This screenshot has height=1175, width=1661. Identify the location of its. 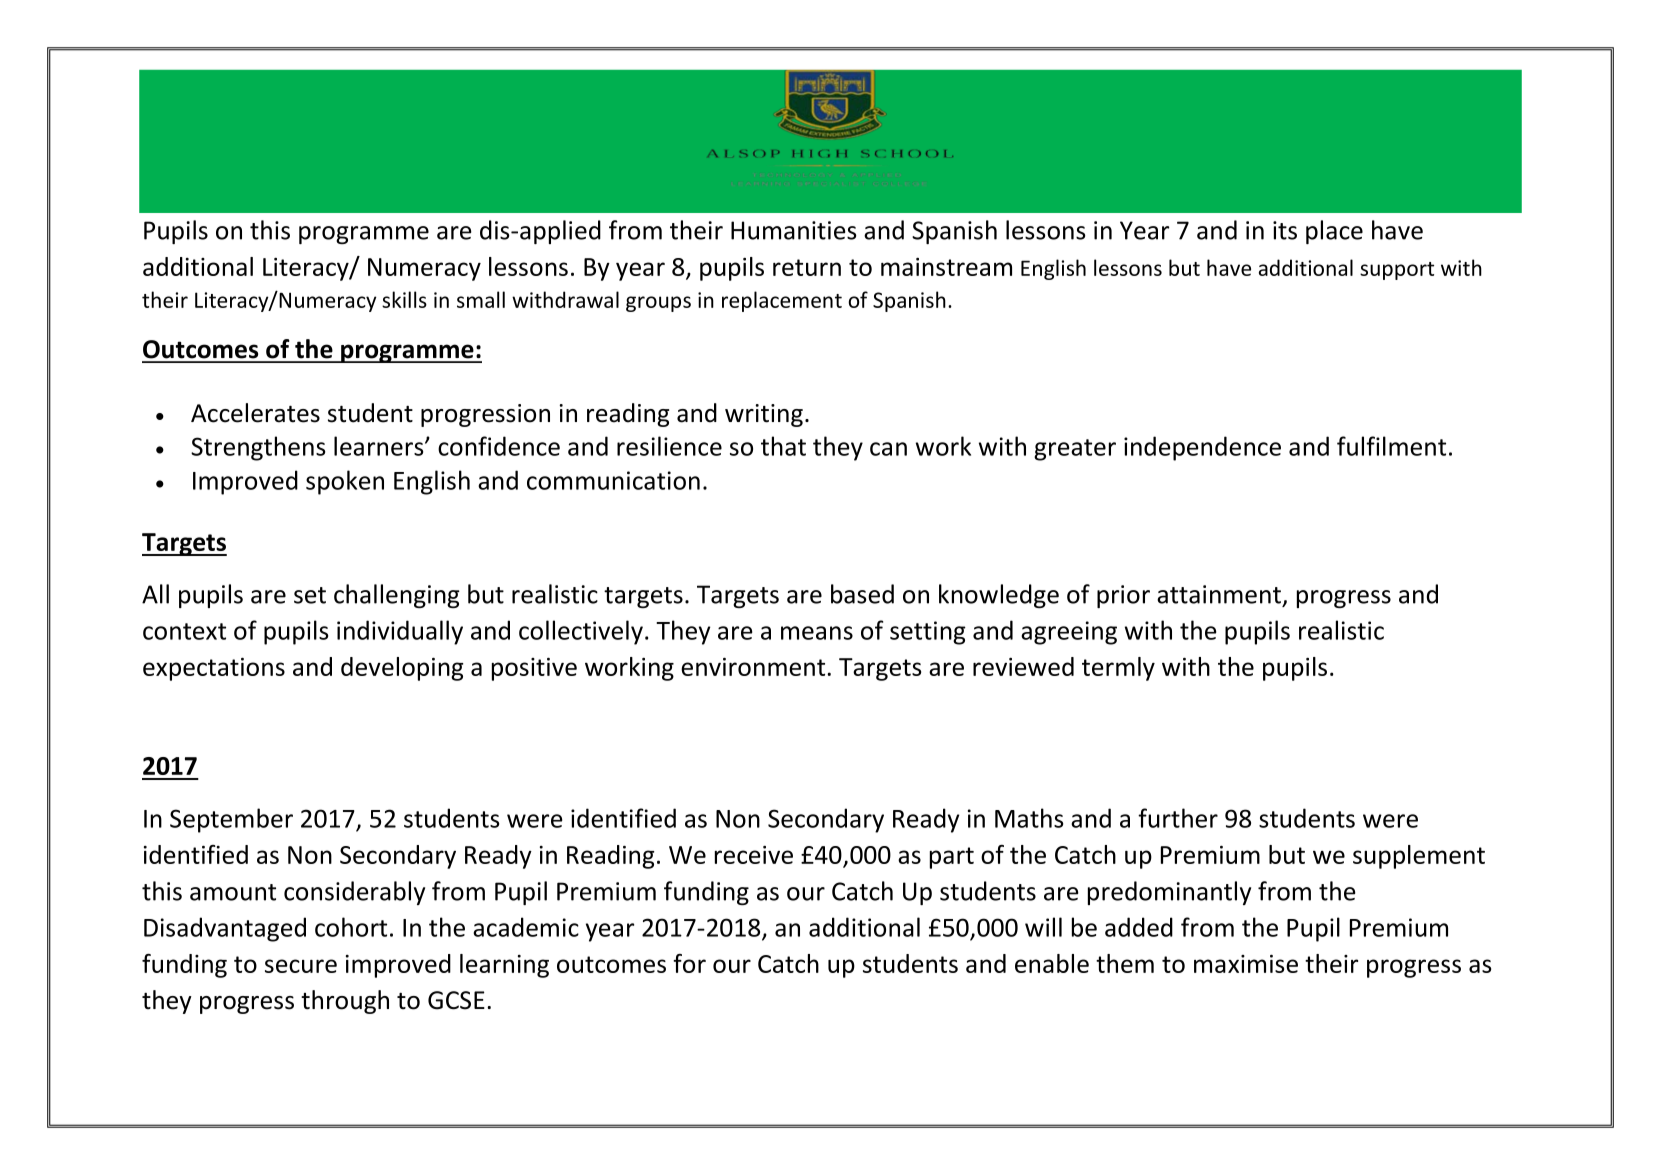
(1285, 230).
